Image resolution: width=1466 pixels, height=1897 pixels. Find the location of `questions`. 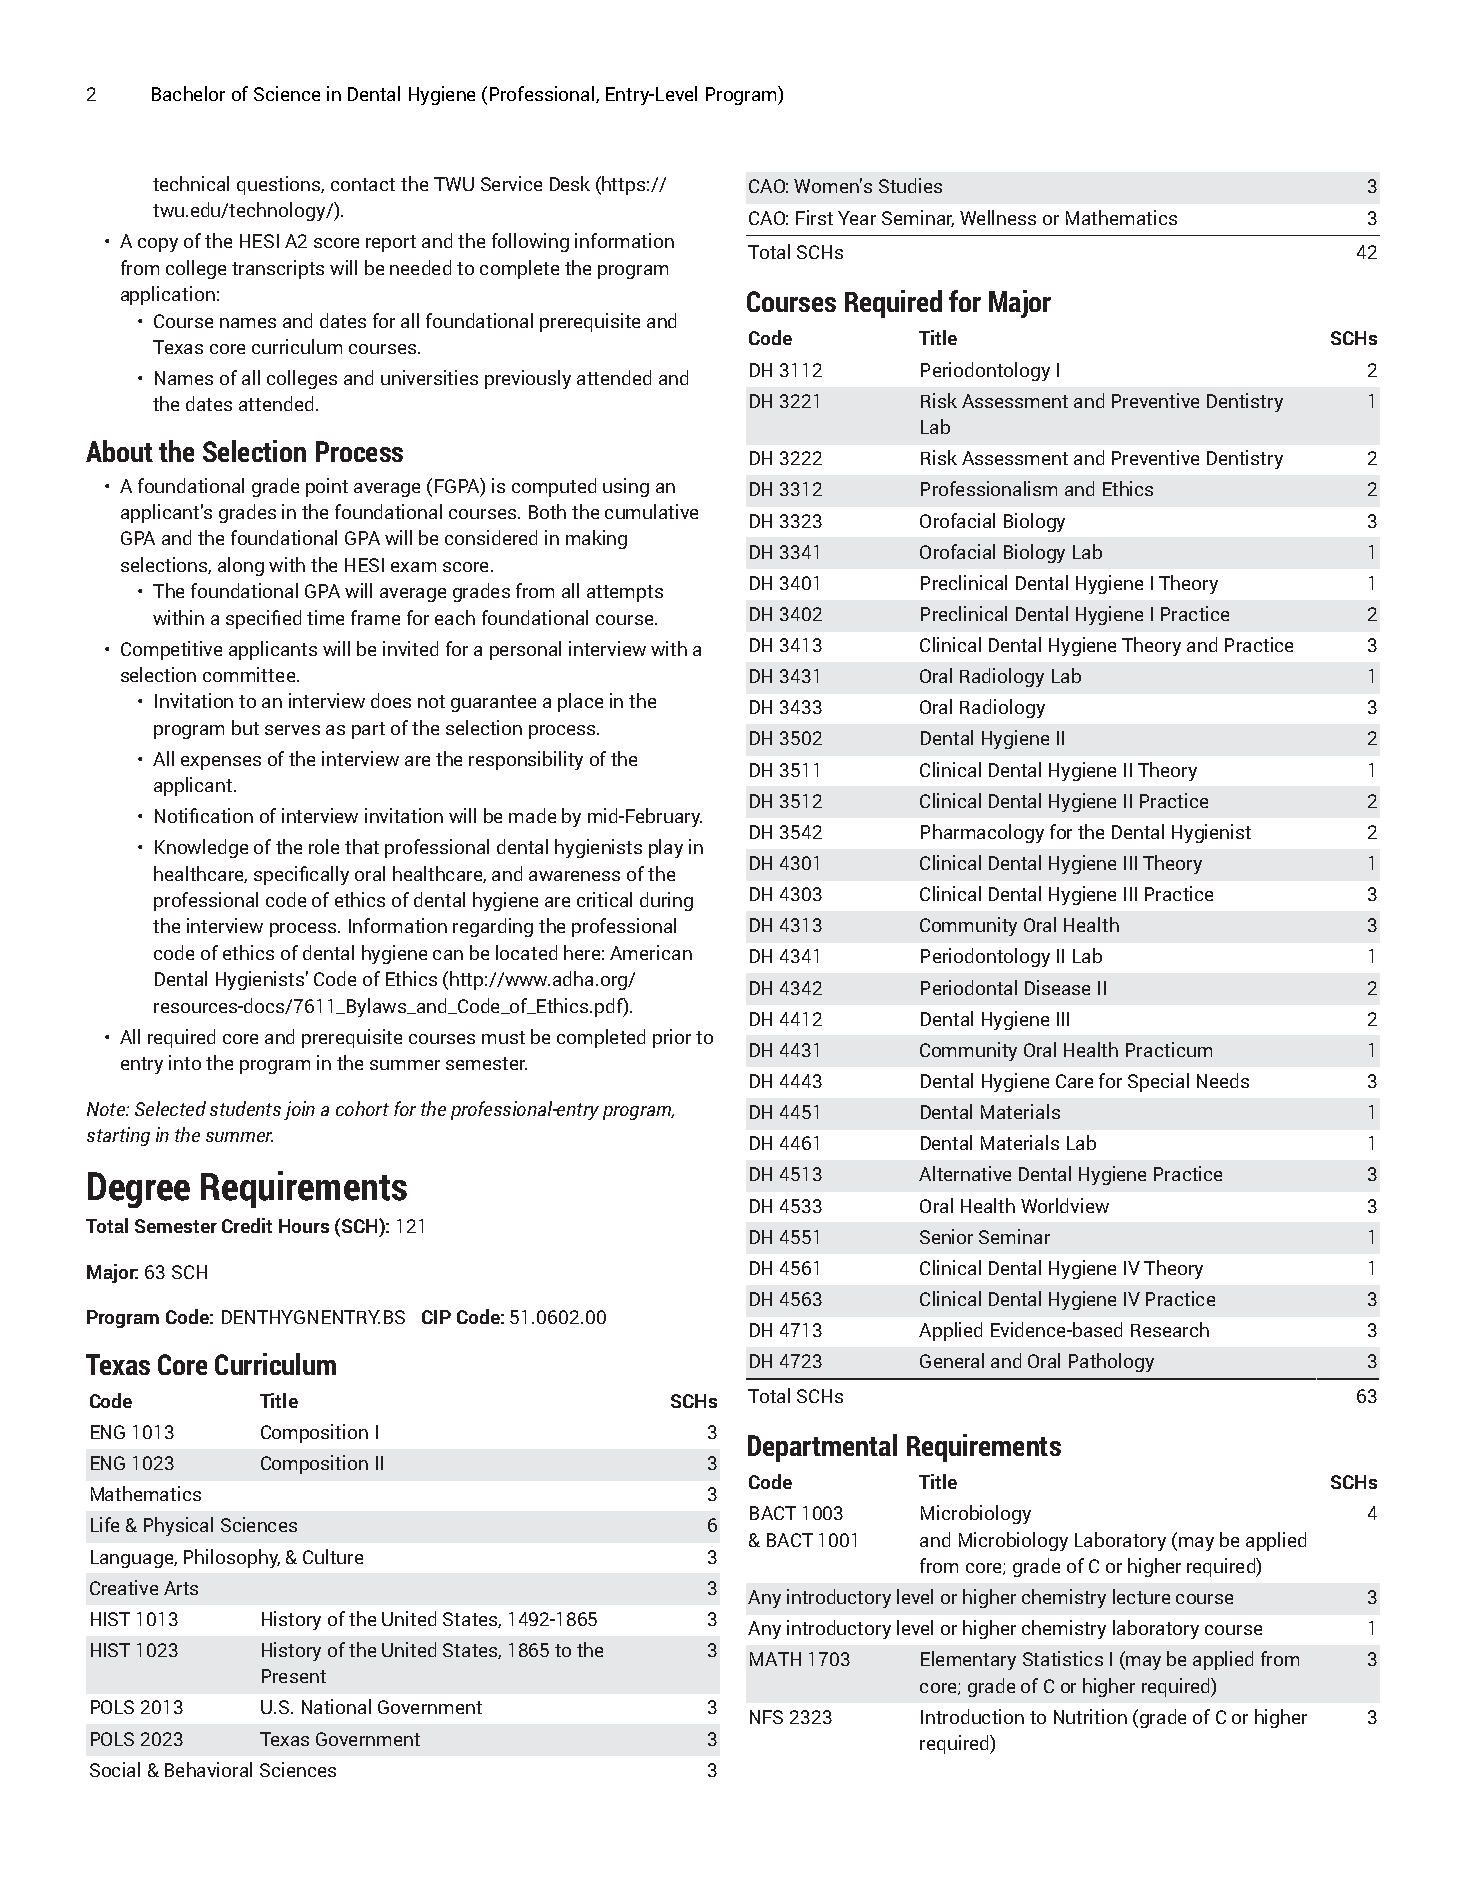

questions is located at coordinates (280, 185).
